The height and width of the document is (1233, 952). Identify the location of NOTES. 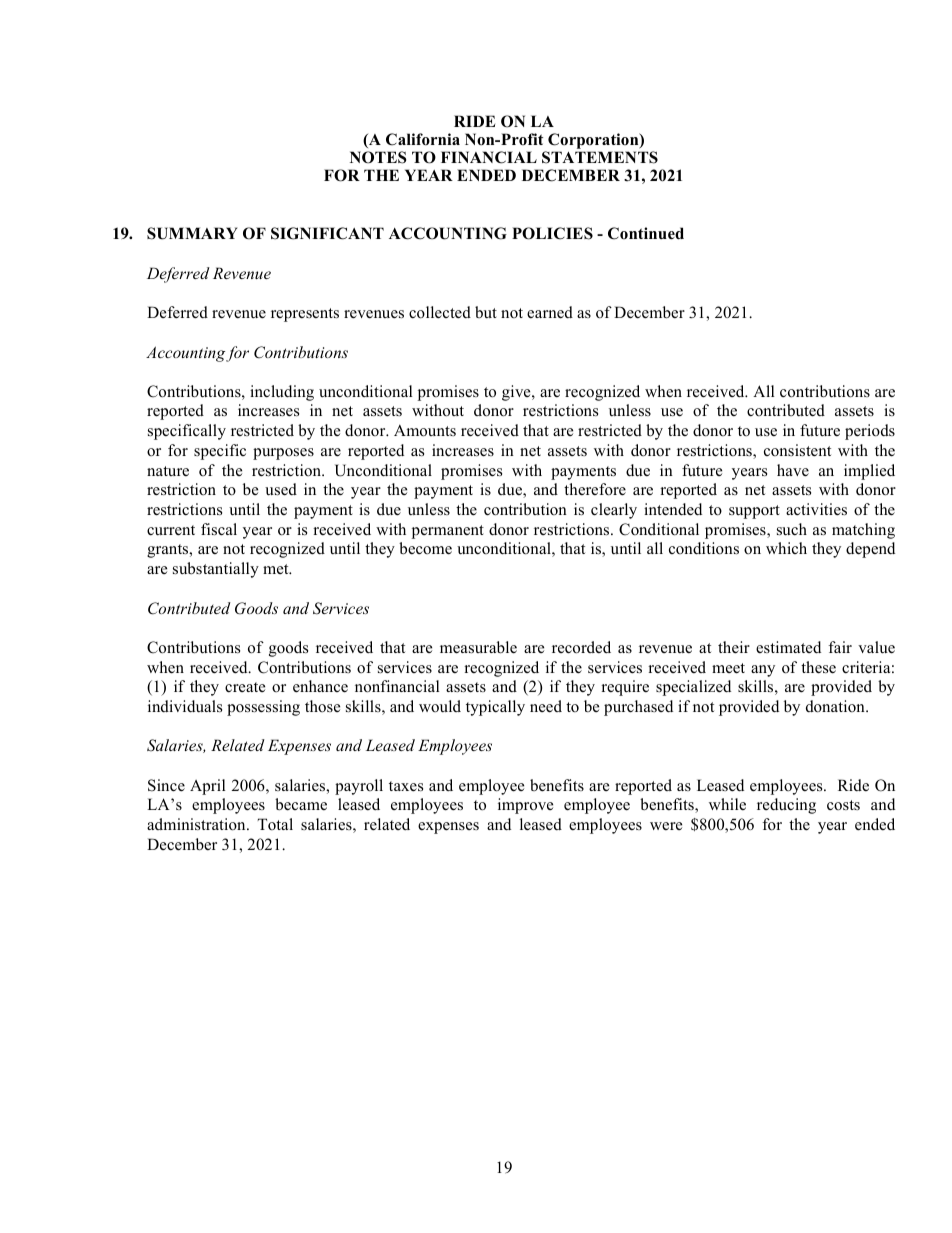
(378, 157).
